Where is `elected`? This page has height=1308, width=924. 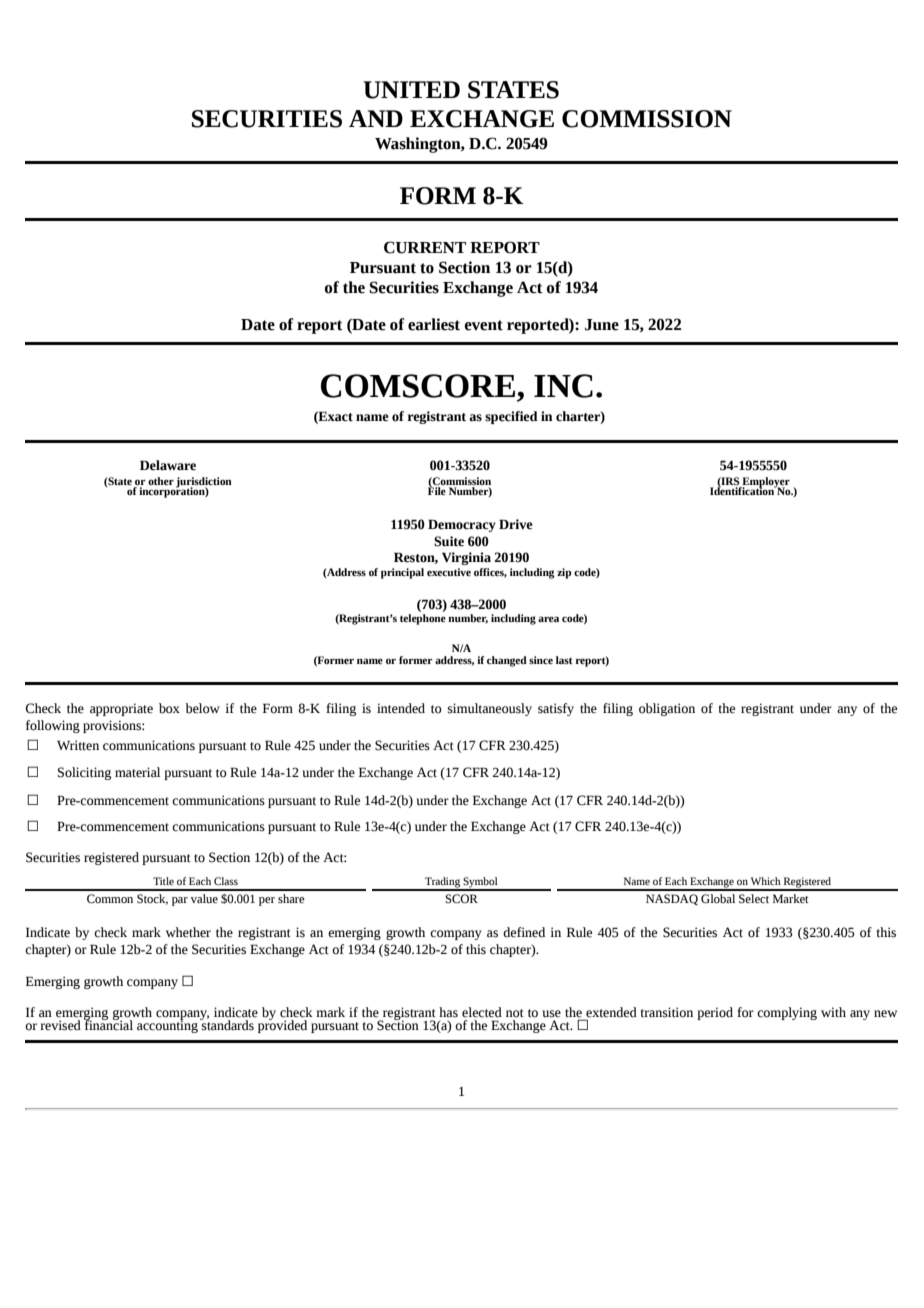 elected is located at coordinates (482, 1012).
